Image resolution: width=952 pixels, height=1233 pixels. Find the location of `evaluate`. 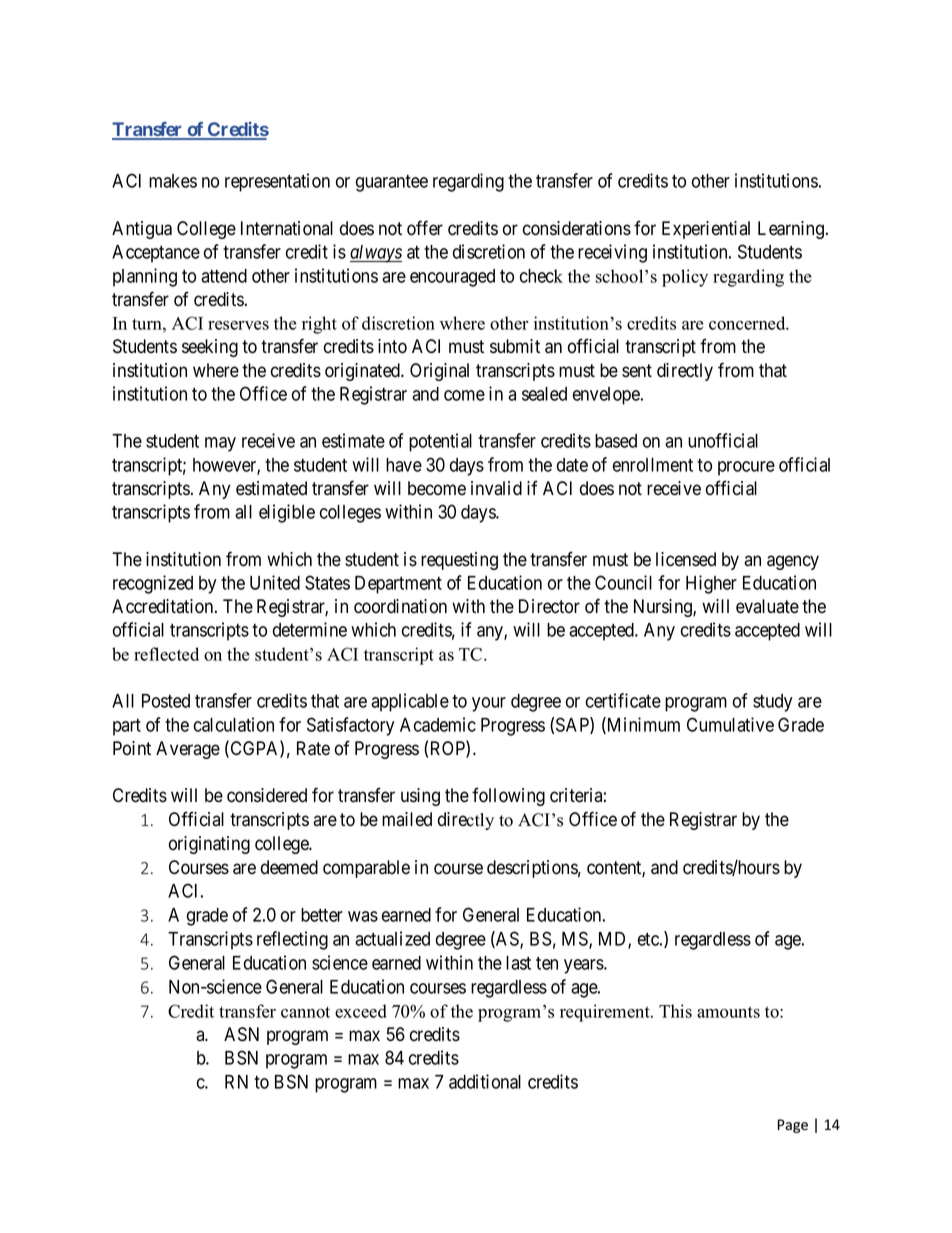

evaluate is located at coordinates (767, 606).
